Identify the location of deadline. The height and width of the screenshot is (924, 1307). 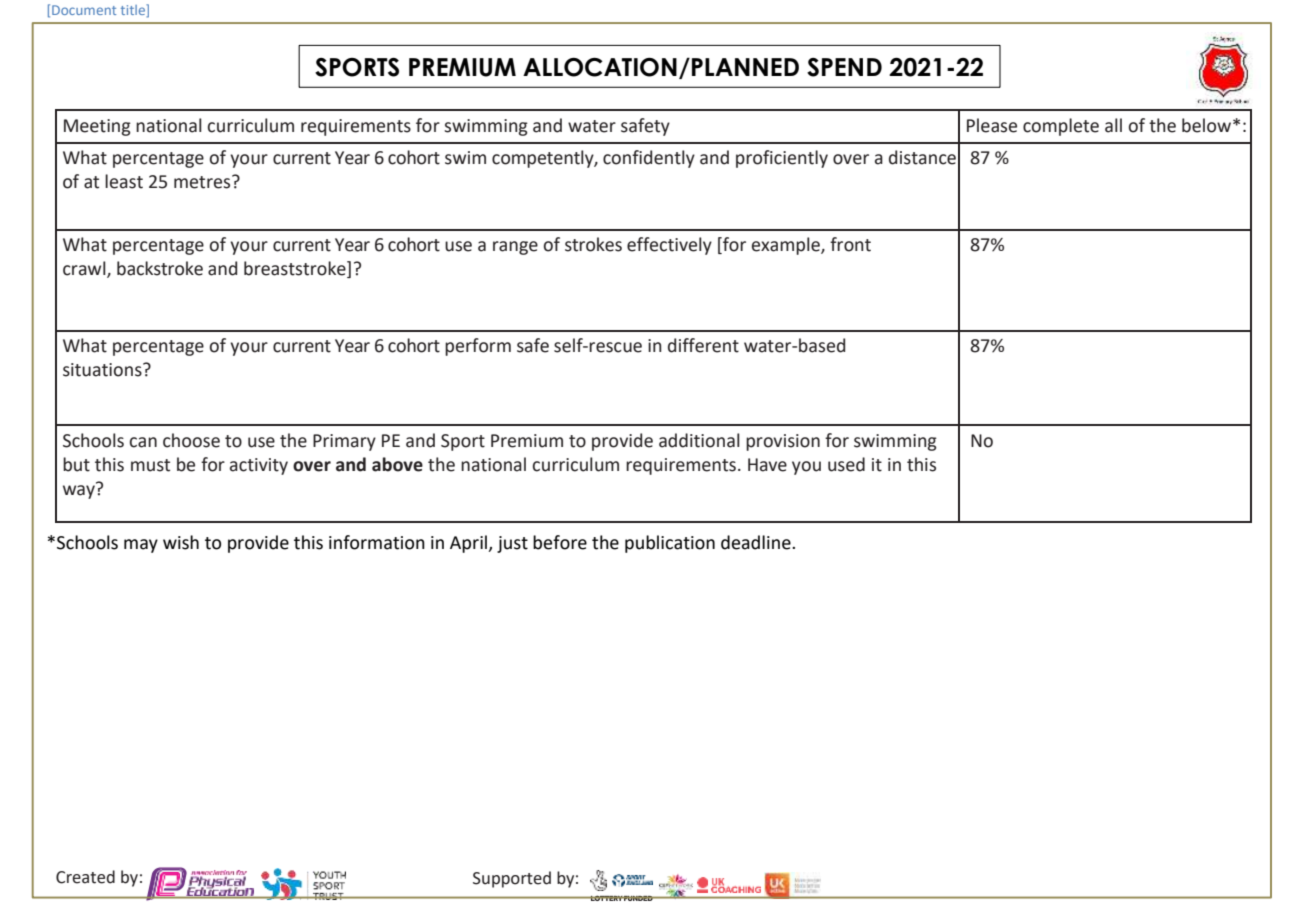
(757, 542).
